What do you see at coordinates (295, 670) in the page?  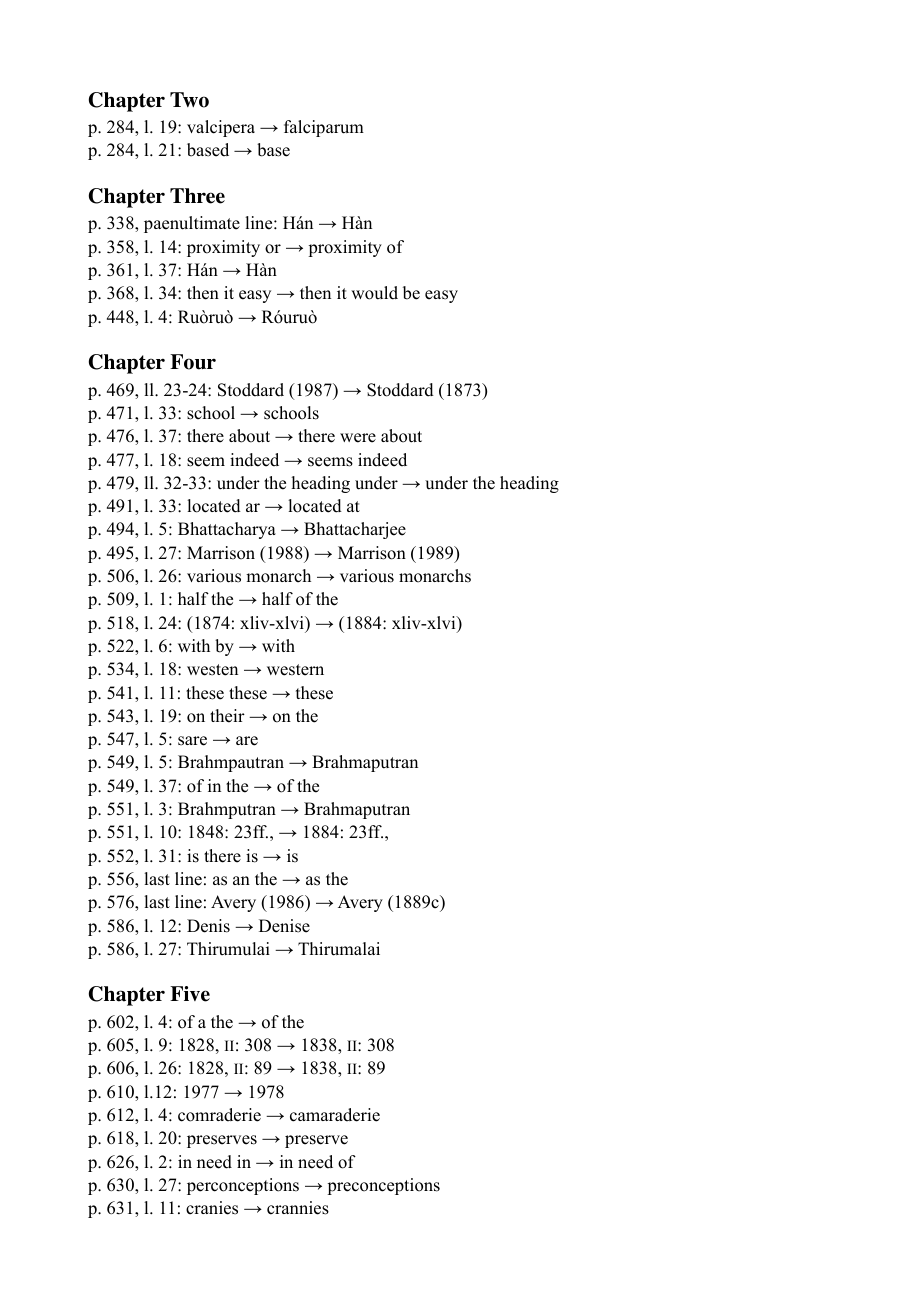 I see `western` at bounding box center [295, 670].
